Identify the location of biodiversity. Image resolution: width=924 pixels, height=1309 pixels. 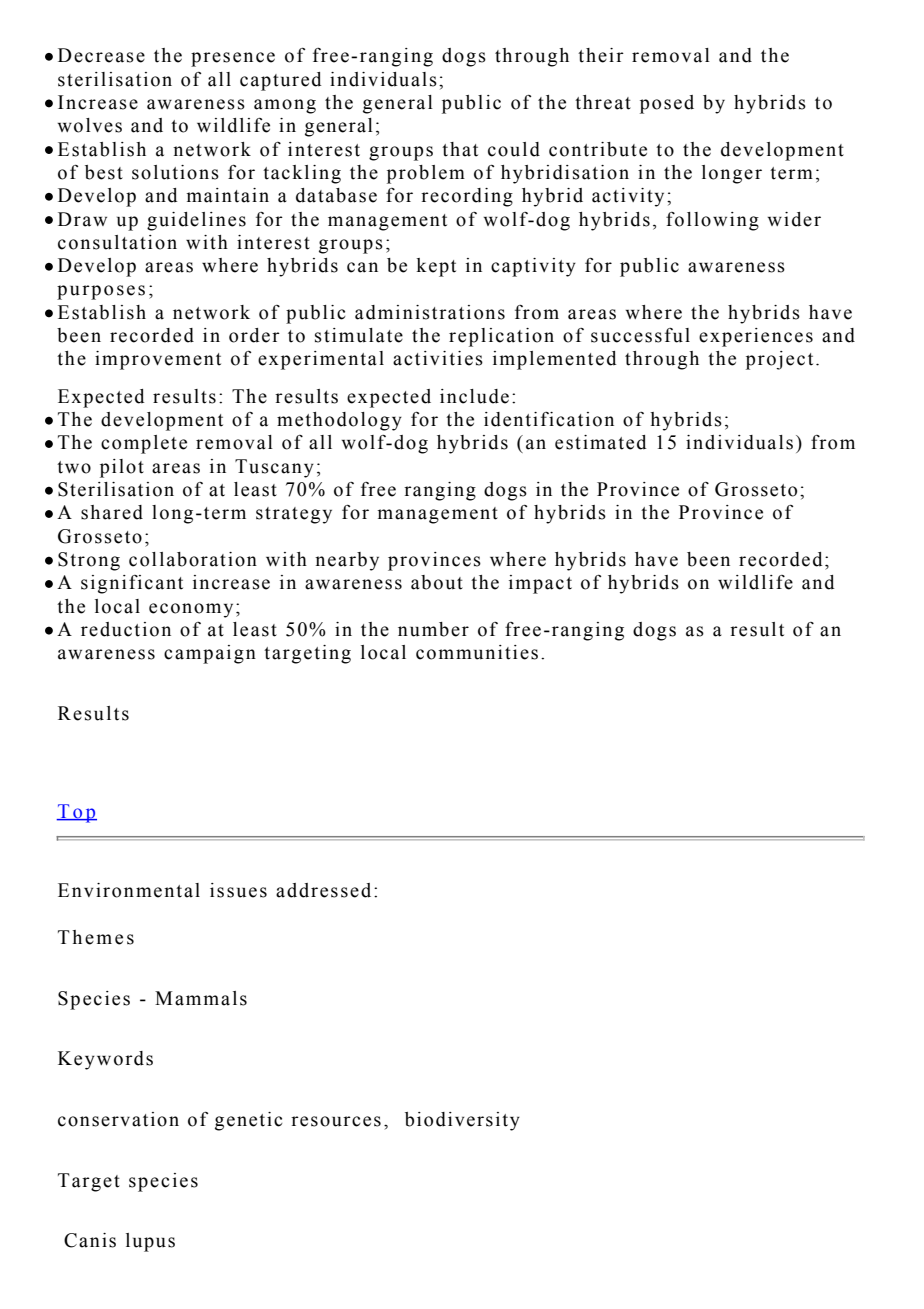
(462, 1121).
